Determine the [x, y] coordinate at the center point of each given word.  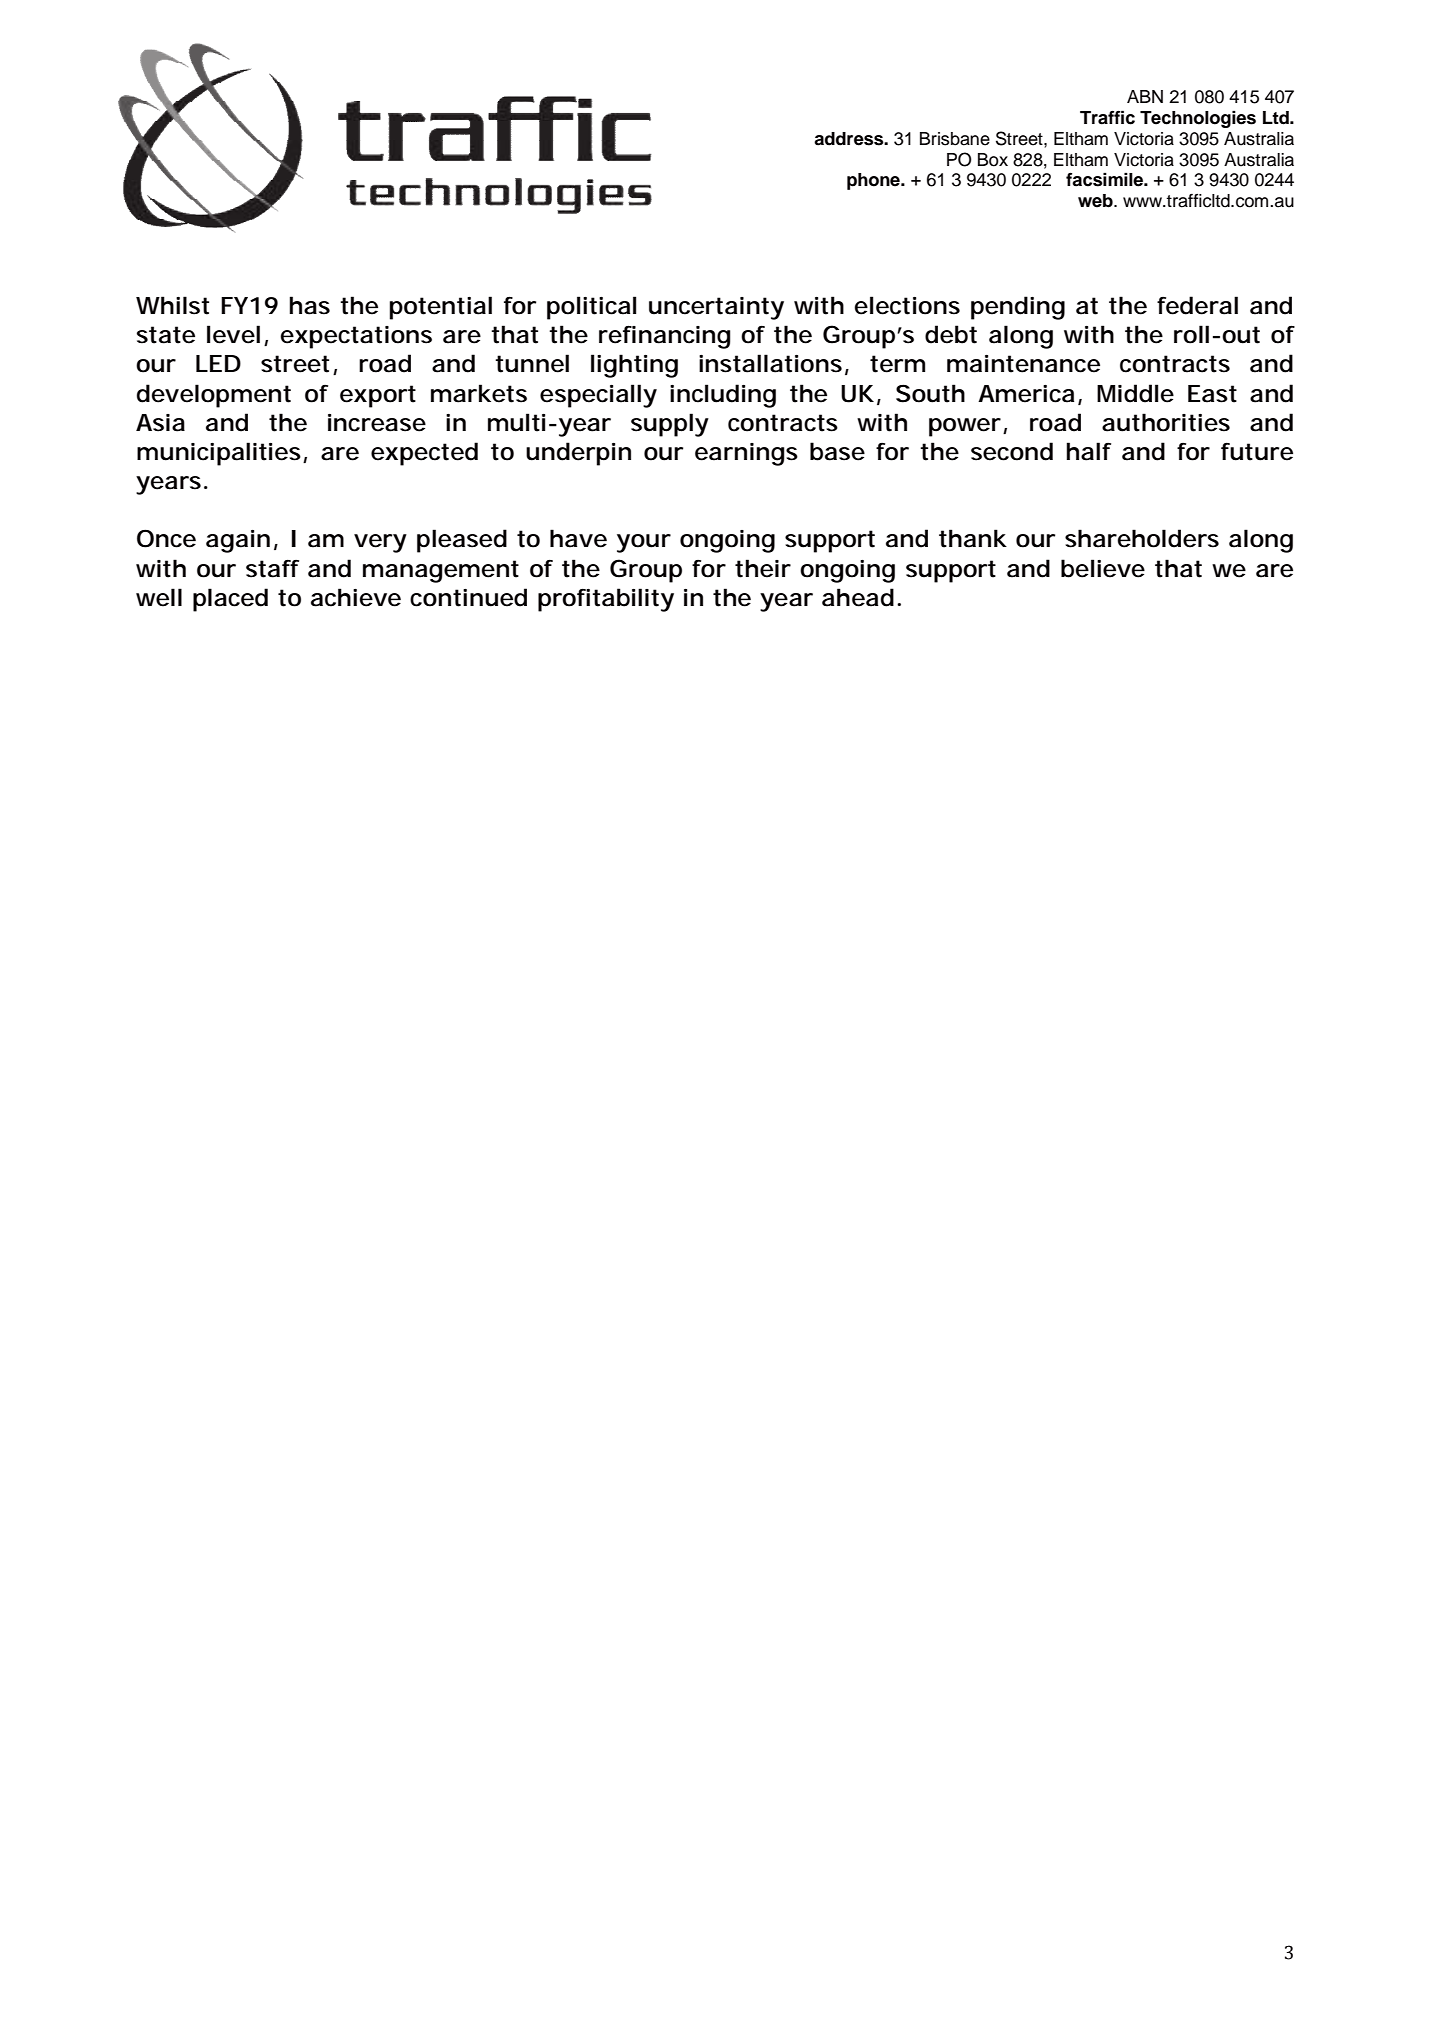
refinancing [665, 337]
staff [272, 568]
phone [874, 181]
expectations [356, 337]
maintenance [1023, 364]
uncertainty [716, 308]
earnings [746, 454]
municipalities [220, 454]
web [1096, 201]
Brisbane [955, 139]
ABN [1145, 96]
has [310, 305]
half [1089, 451]
